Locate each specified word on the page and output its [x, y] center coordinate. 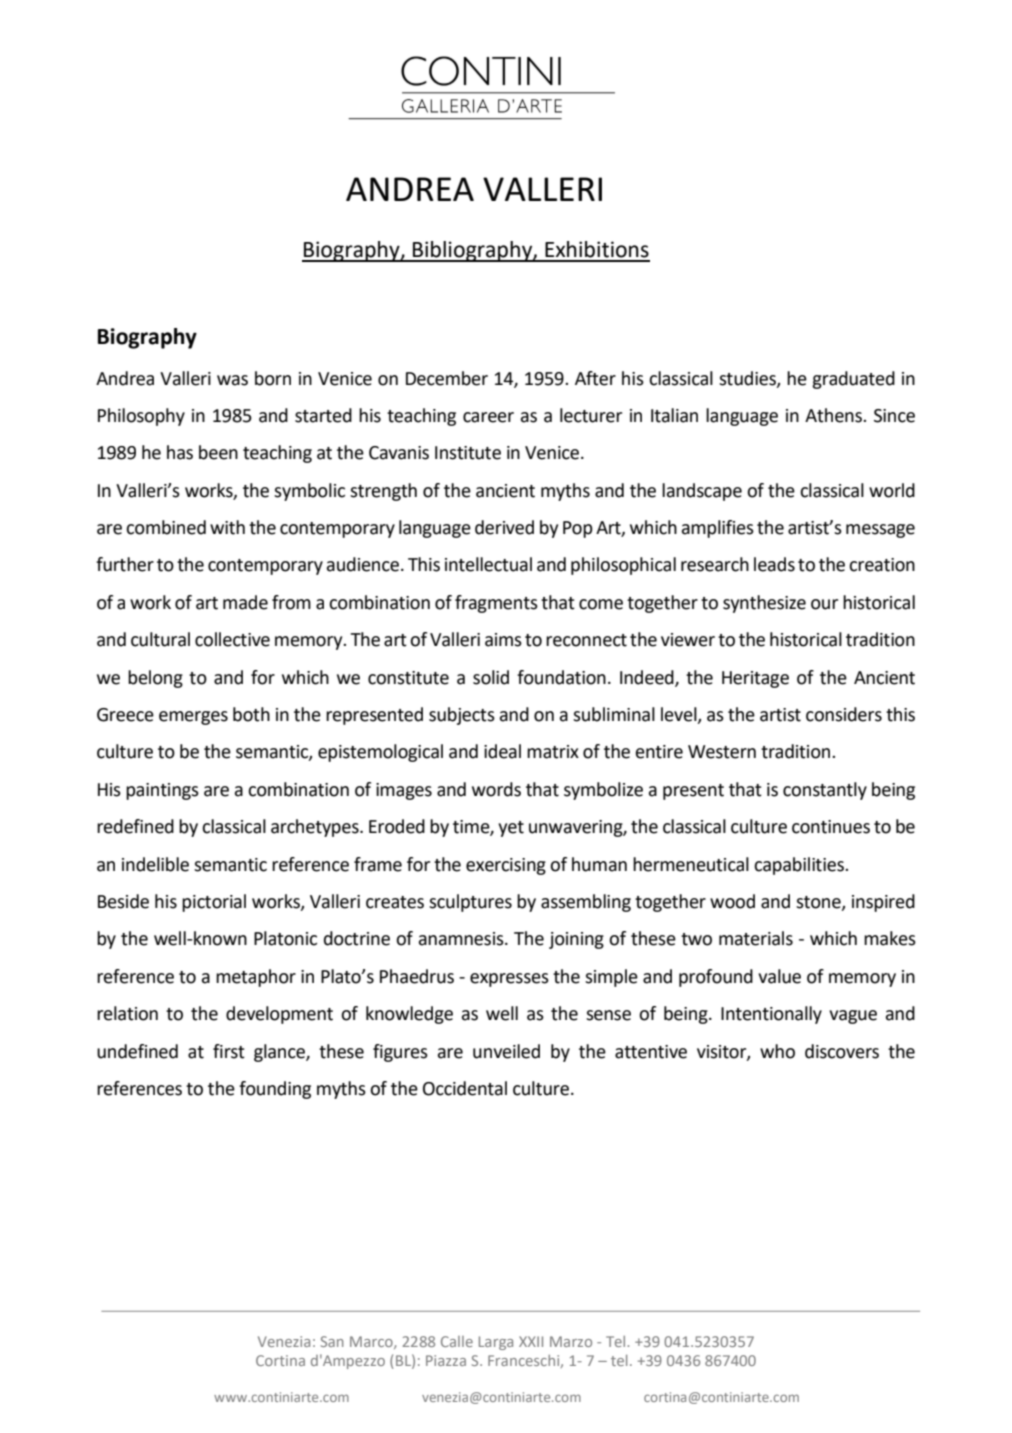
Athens [834, 415]
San [332, 1341]
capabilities [800, 866]
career [488, 417]
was [232, 380]
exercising [506, 866]
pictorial [214, 903]
